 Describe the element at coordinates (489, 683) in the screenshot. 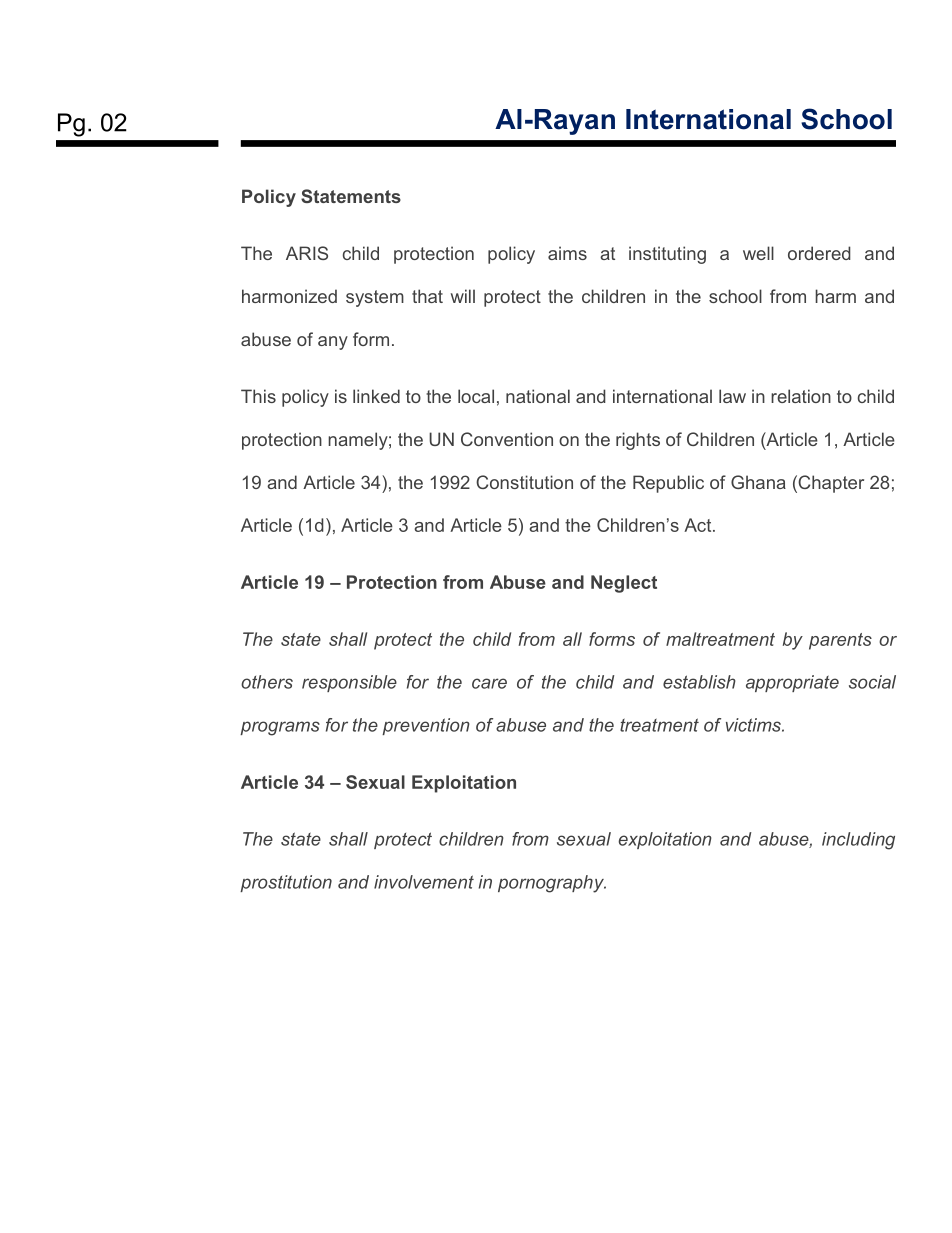

I see `care` at that location.
